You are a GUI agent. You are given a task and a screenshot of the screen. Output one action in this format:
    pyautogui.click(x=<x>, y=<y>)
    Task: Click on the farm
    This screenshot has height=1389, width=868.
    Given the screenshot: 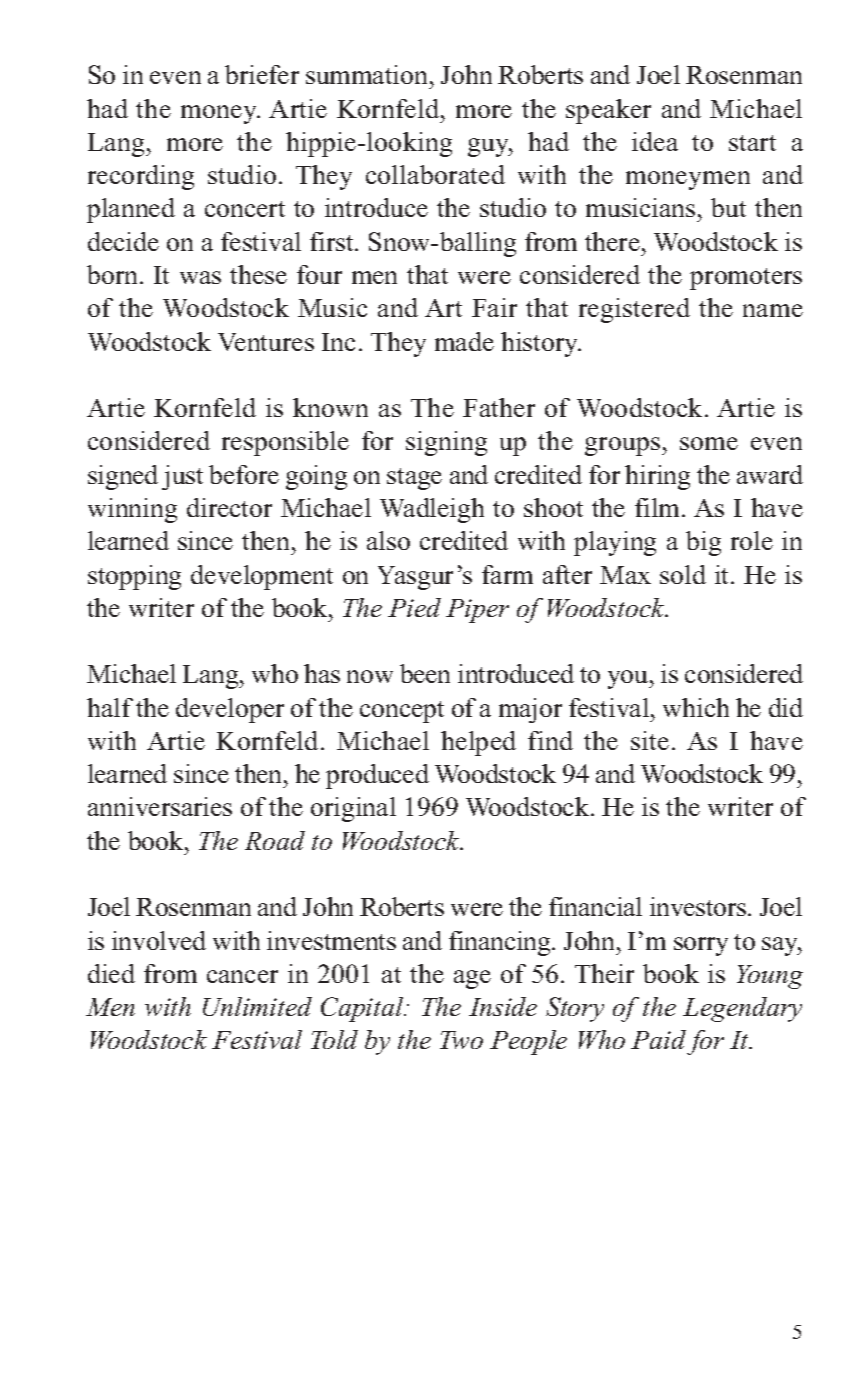 What is the action you would take?
    pyautogui.click(x=507, y=574)
